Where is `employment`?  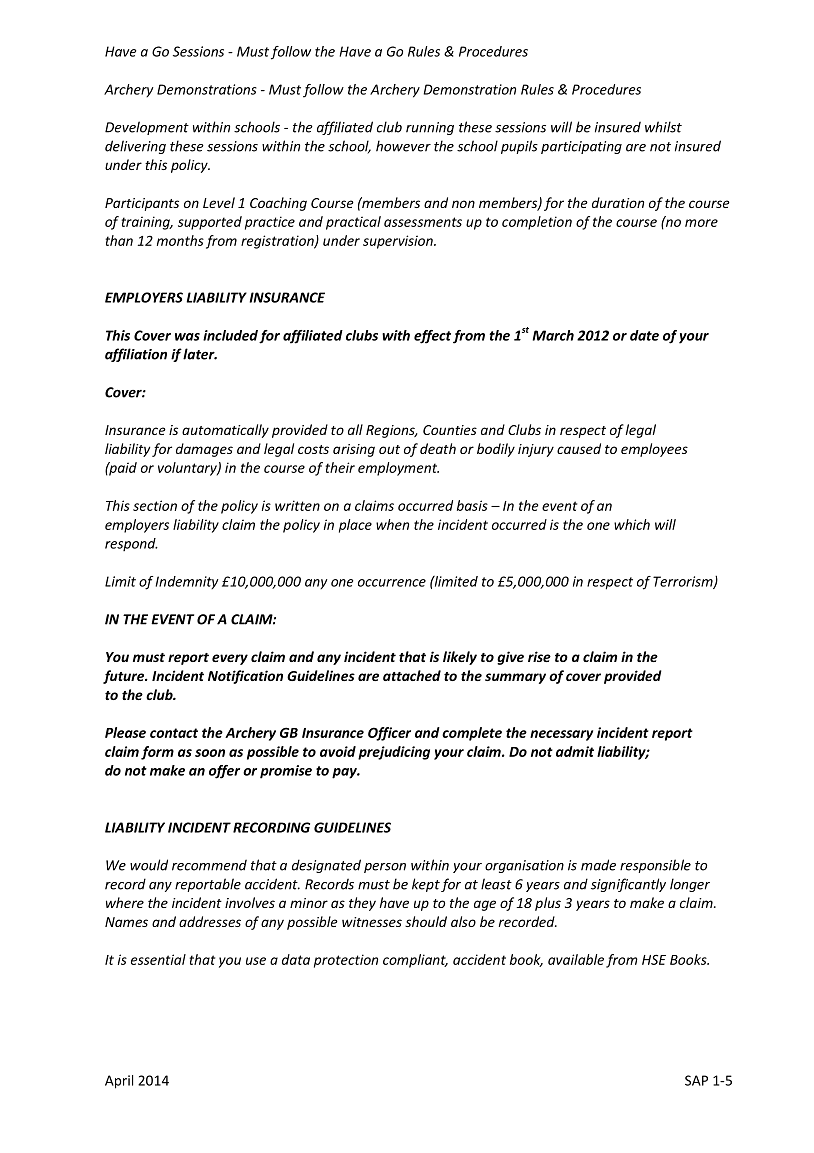 employment is located at coordinates (398, 469).
